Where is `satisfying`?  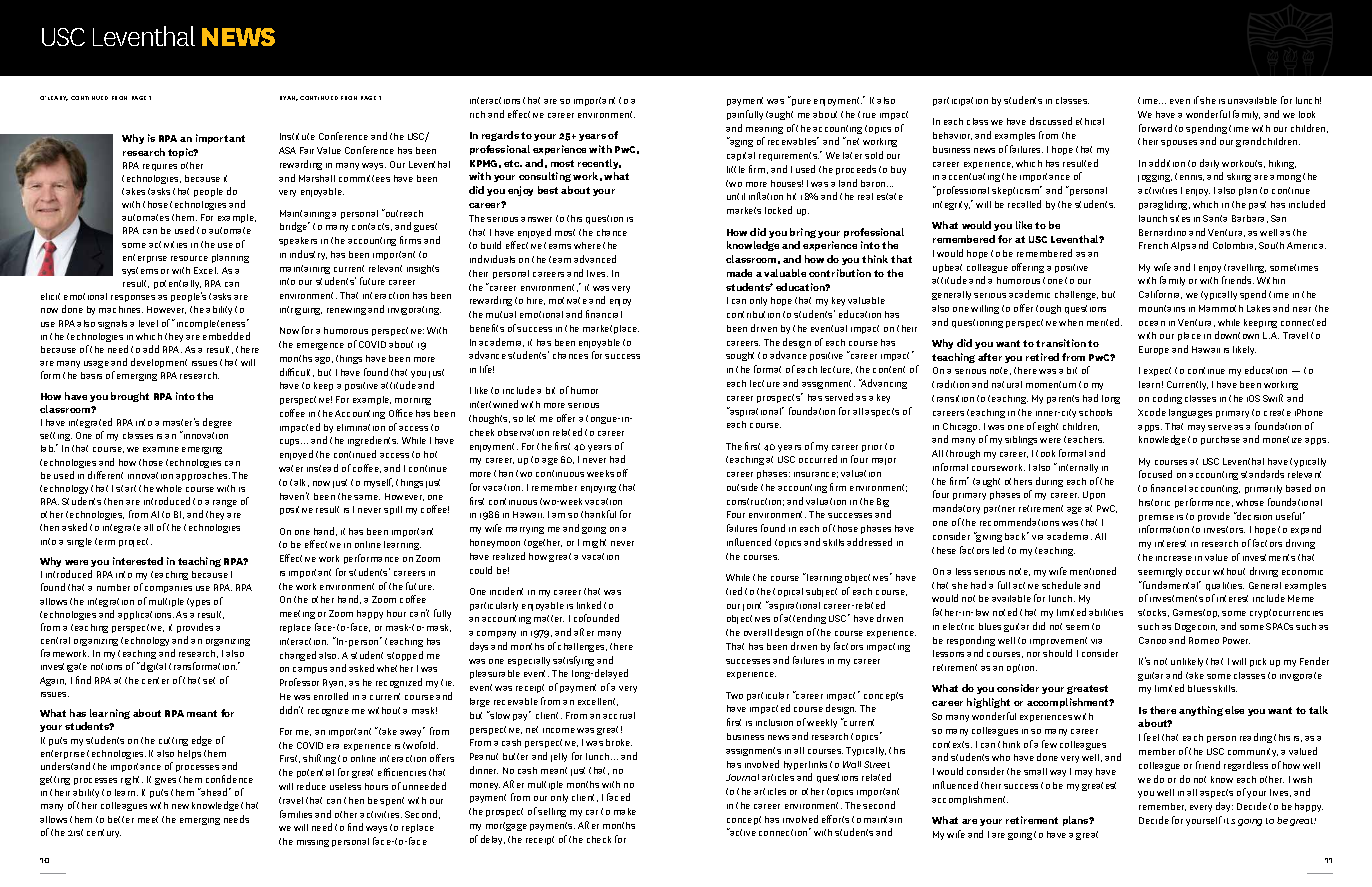
satisfying is located at coordinates (573, 661).
